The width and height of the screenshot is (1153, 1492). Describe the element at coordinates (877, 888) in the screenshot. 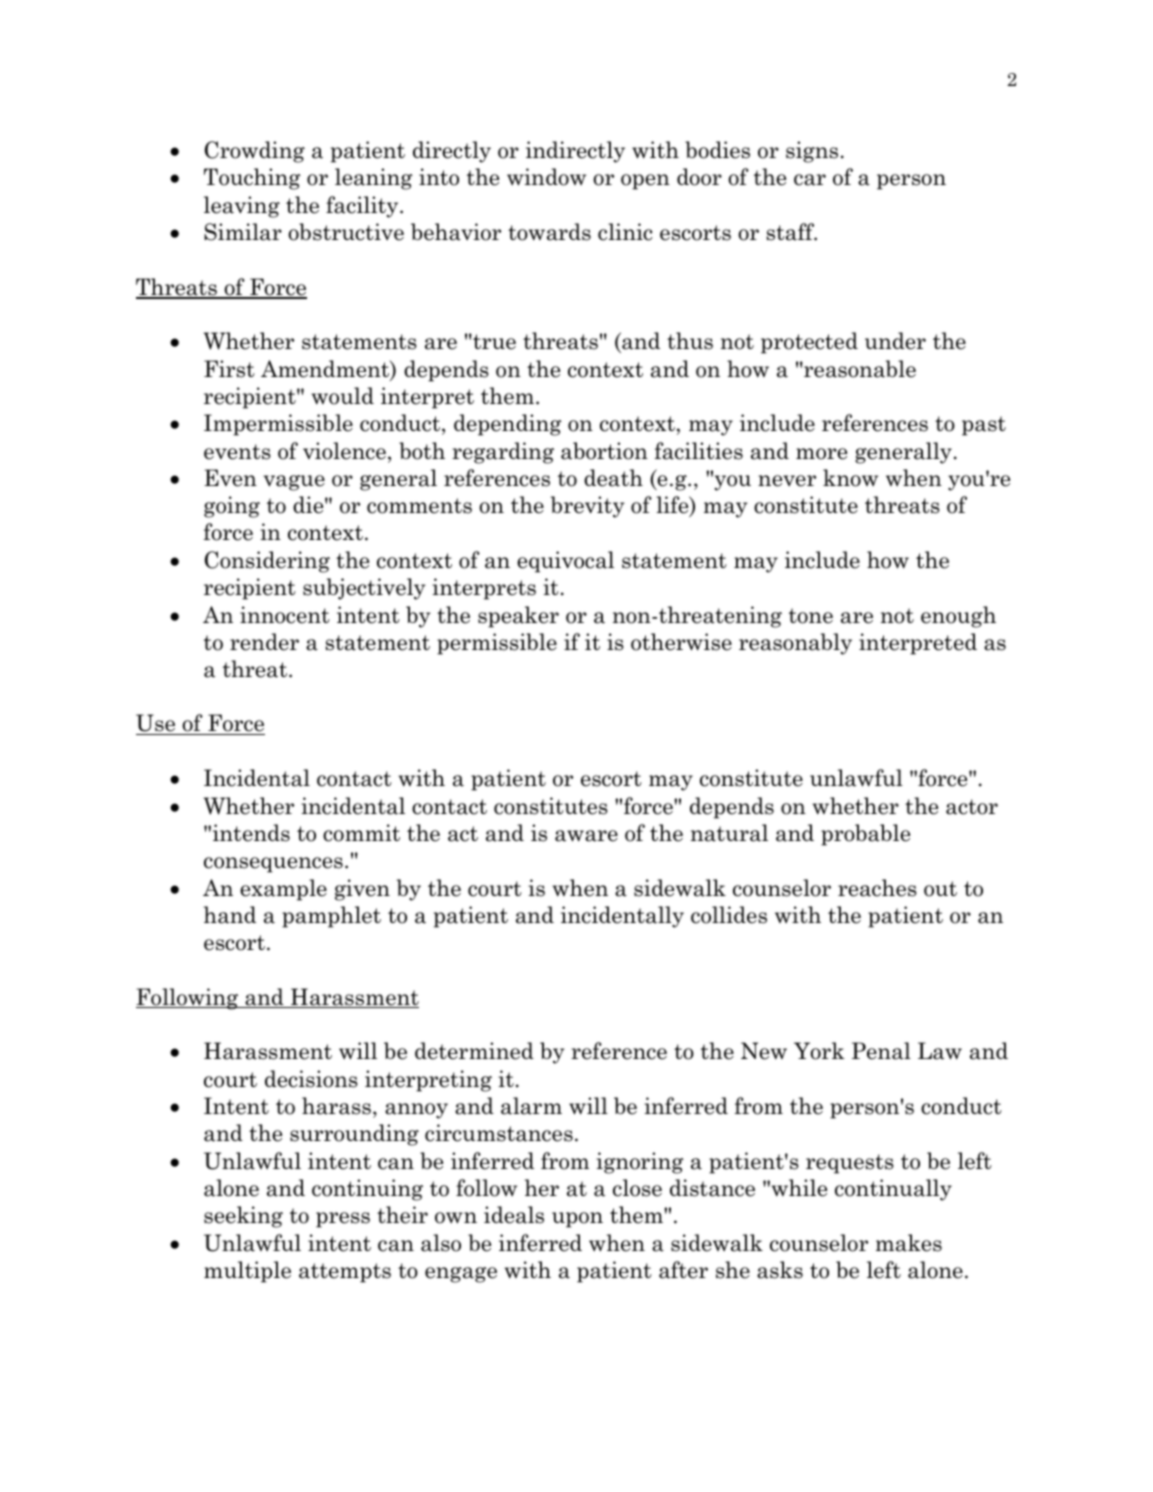

I see `reaches` at that location.
